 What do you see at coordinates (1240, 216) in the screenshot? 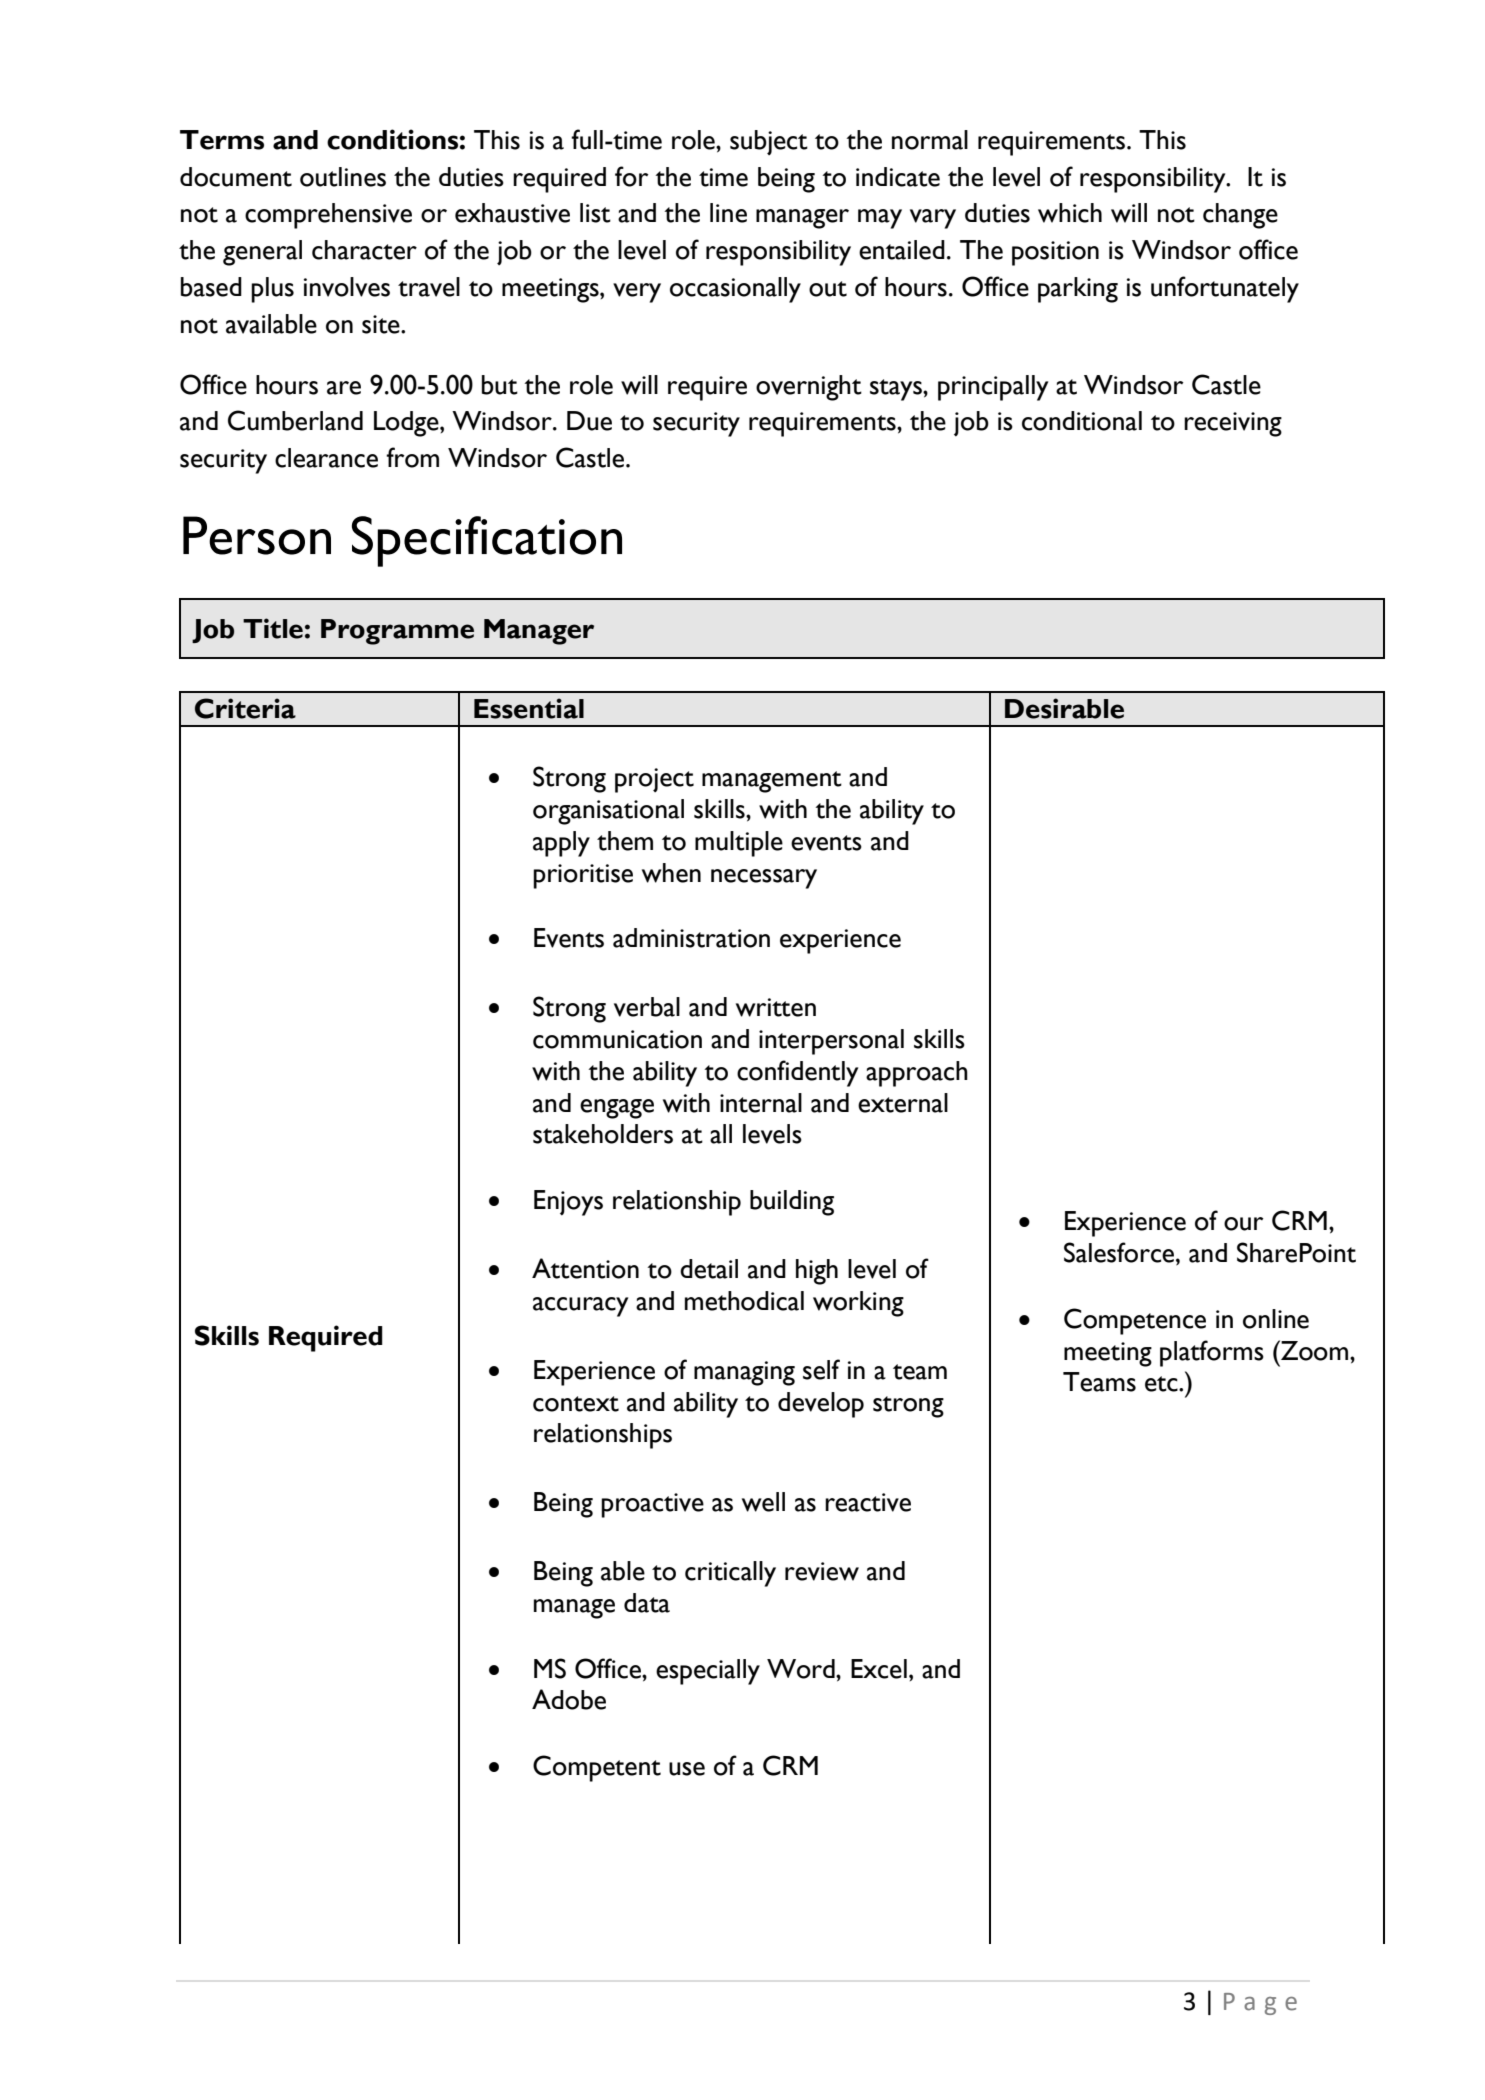
I see `change` at bounding box center [1240, 216].
